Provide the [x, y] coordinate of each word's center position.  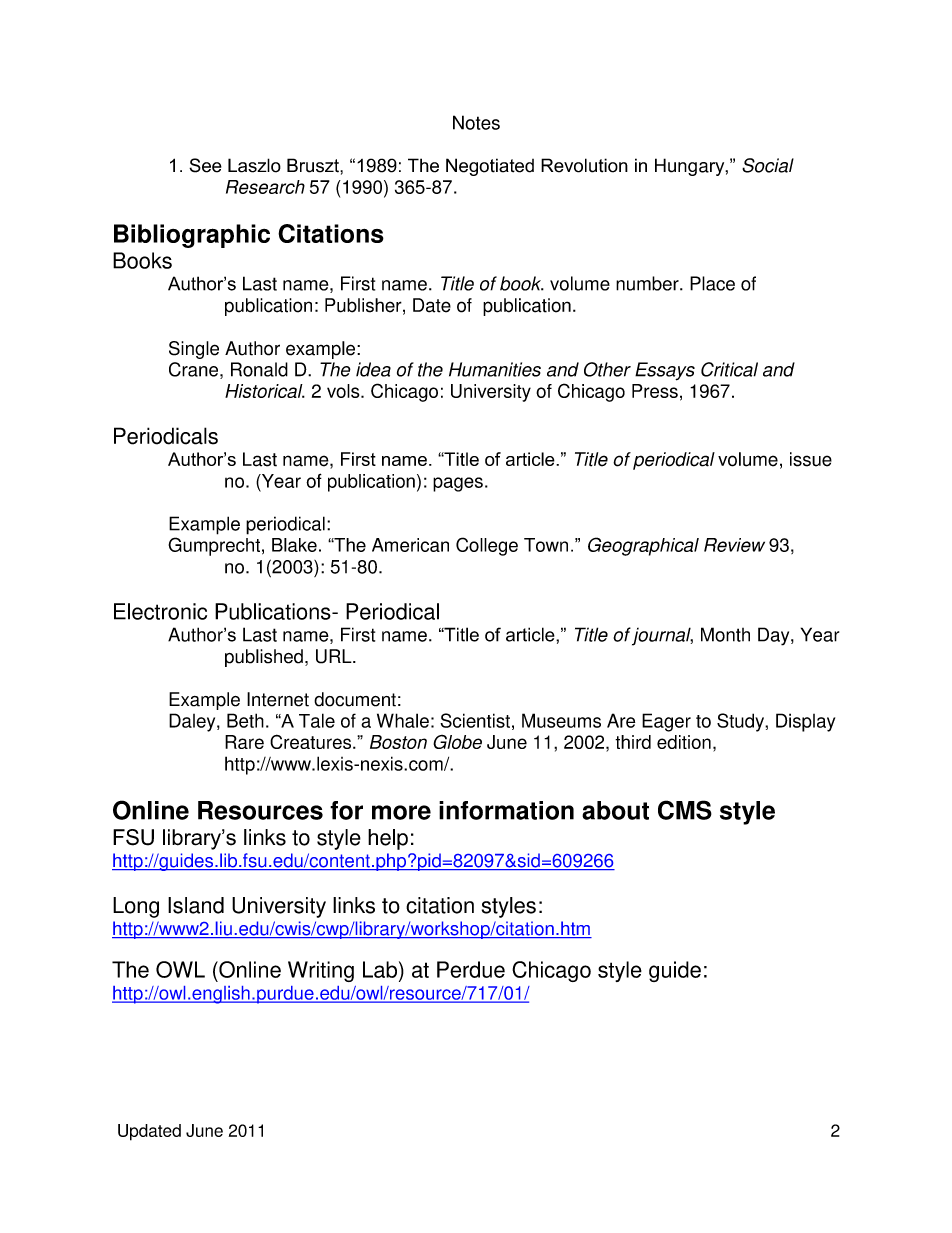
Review [734, 545]
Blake [294, 545]
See [205, 165]
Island [196, 905]
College [487, 546]
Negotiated [490, 167]
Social [768, 165]
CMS [685, 810]
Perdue [471, 969]
